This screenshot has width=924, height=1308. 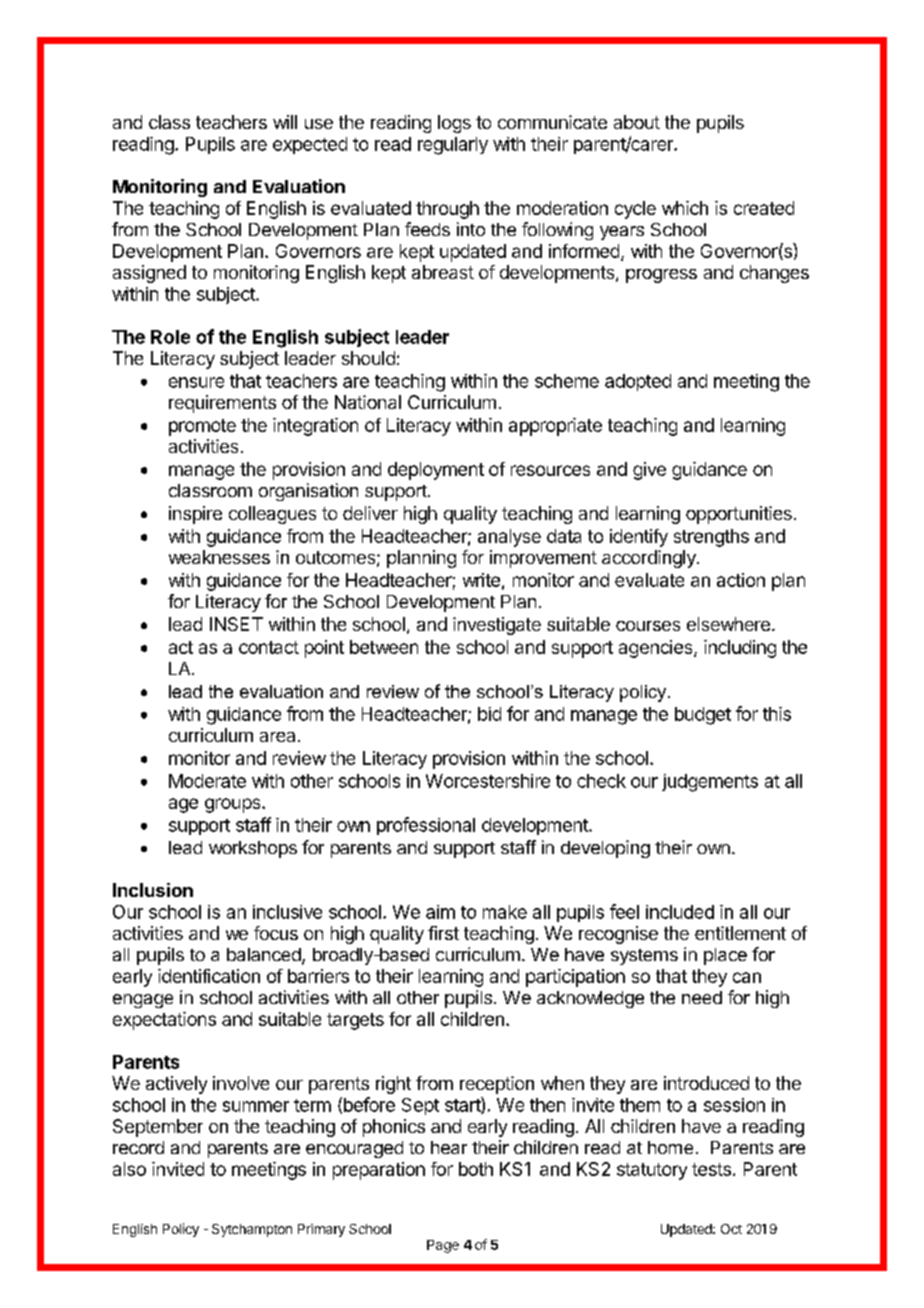 What do you see at coordinates (685, 208) in the screenshot?
I see `which` at bounding box center [685, 208].
